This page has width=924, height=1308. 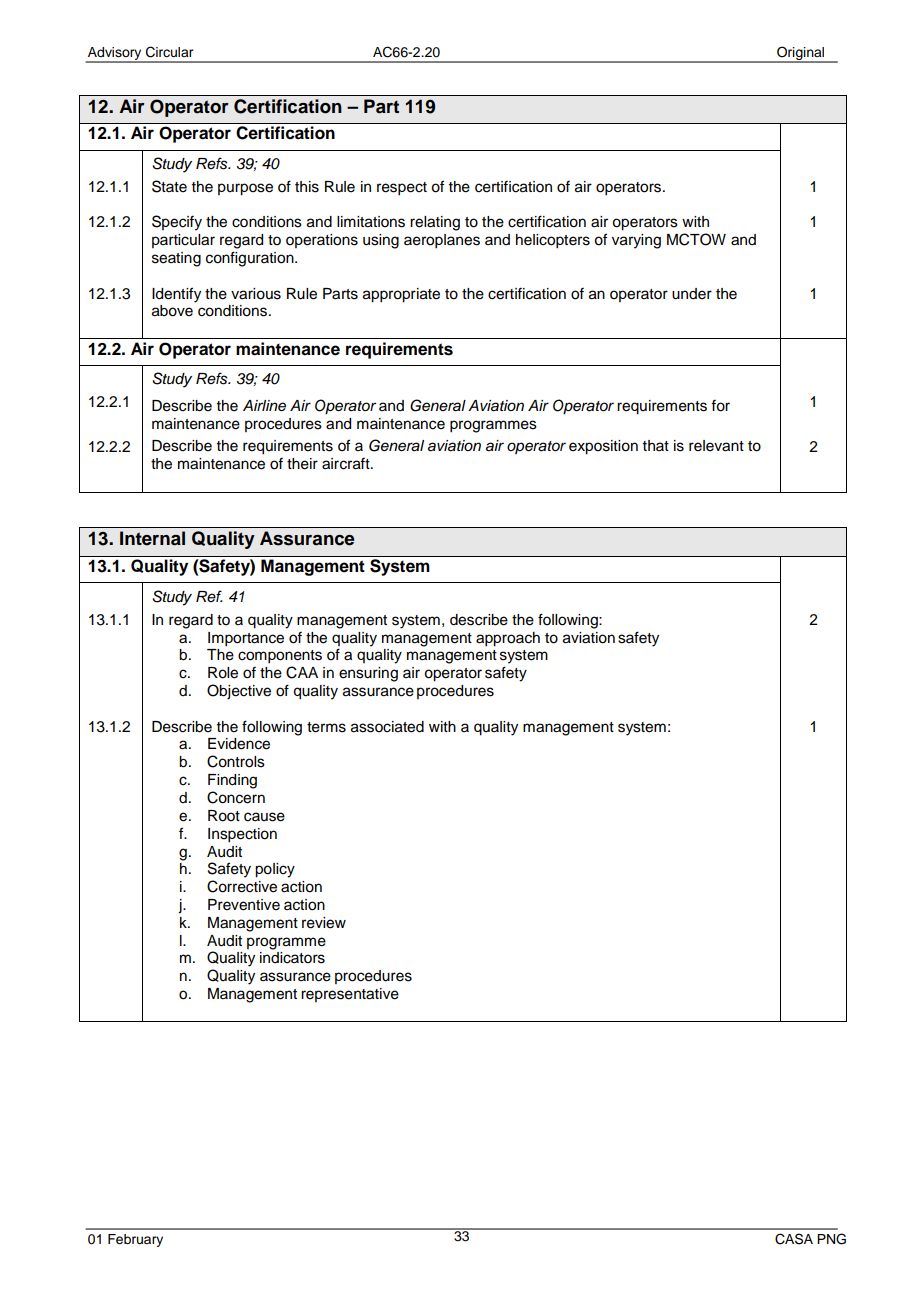 I want to click on approach, so click(x=508, y=639).
